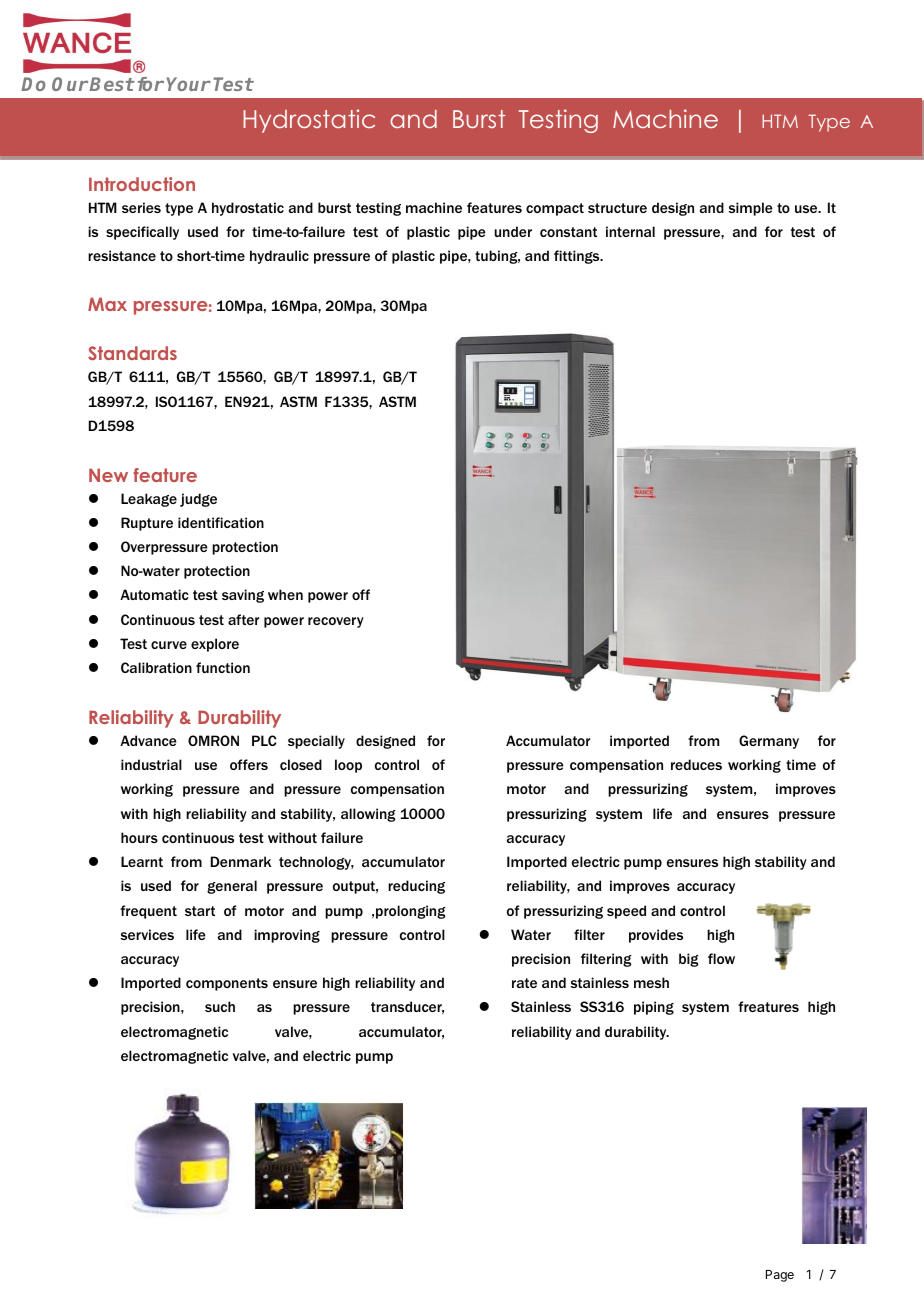 The height and width of the screenshot is (1308, 924). What do you see at coordinates (112, 84) in the screenshot?
I see `Best` at bounding box center [112, 84].
